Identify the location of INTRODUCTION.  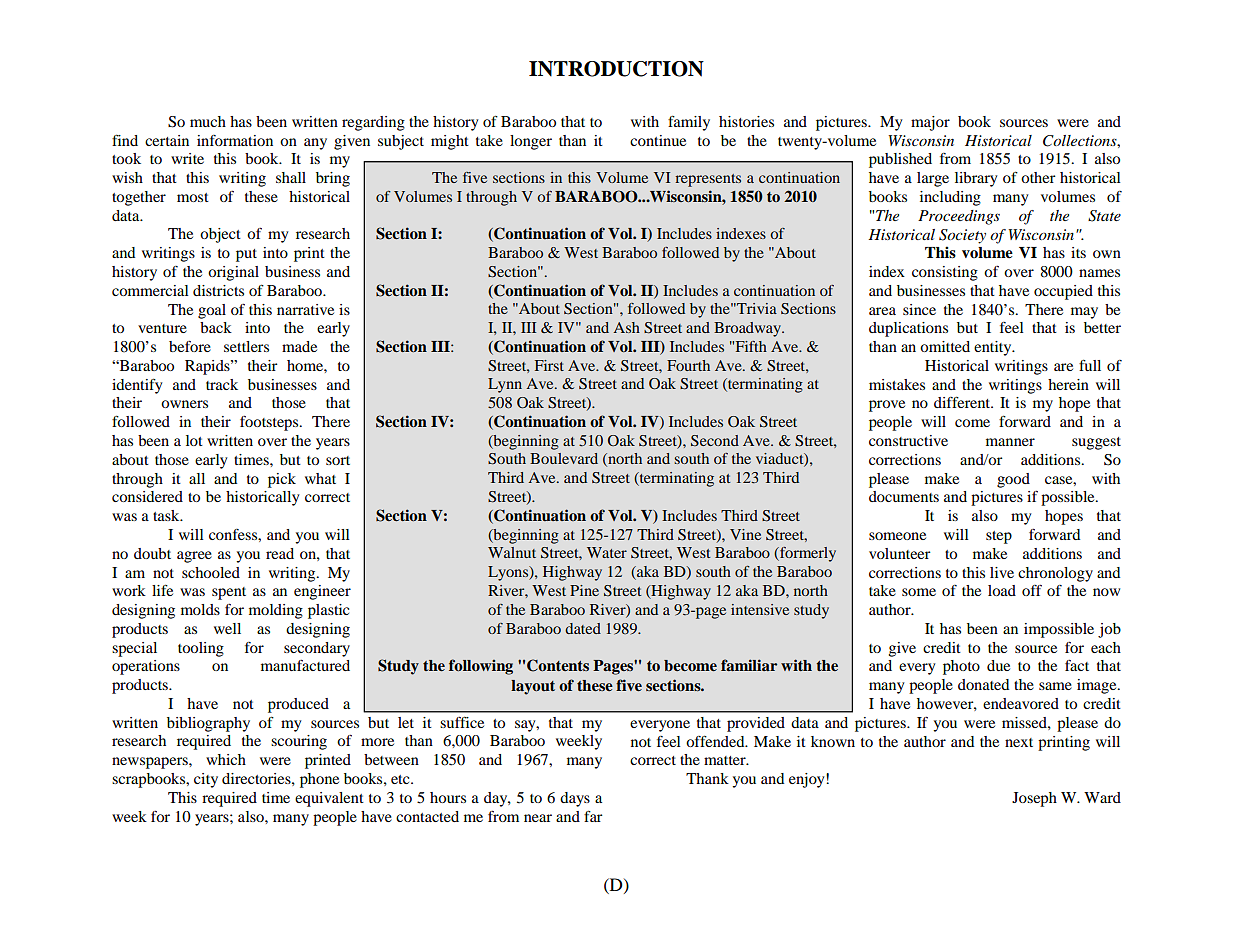
(616, 69).
